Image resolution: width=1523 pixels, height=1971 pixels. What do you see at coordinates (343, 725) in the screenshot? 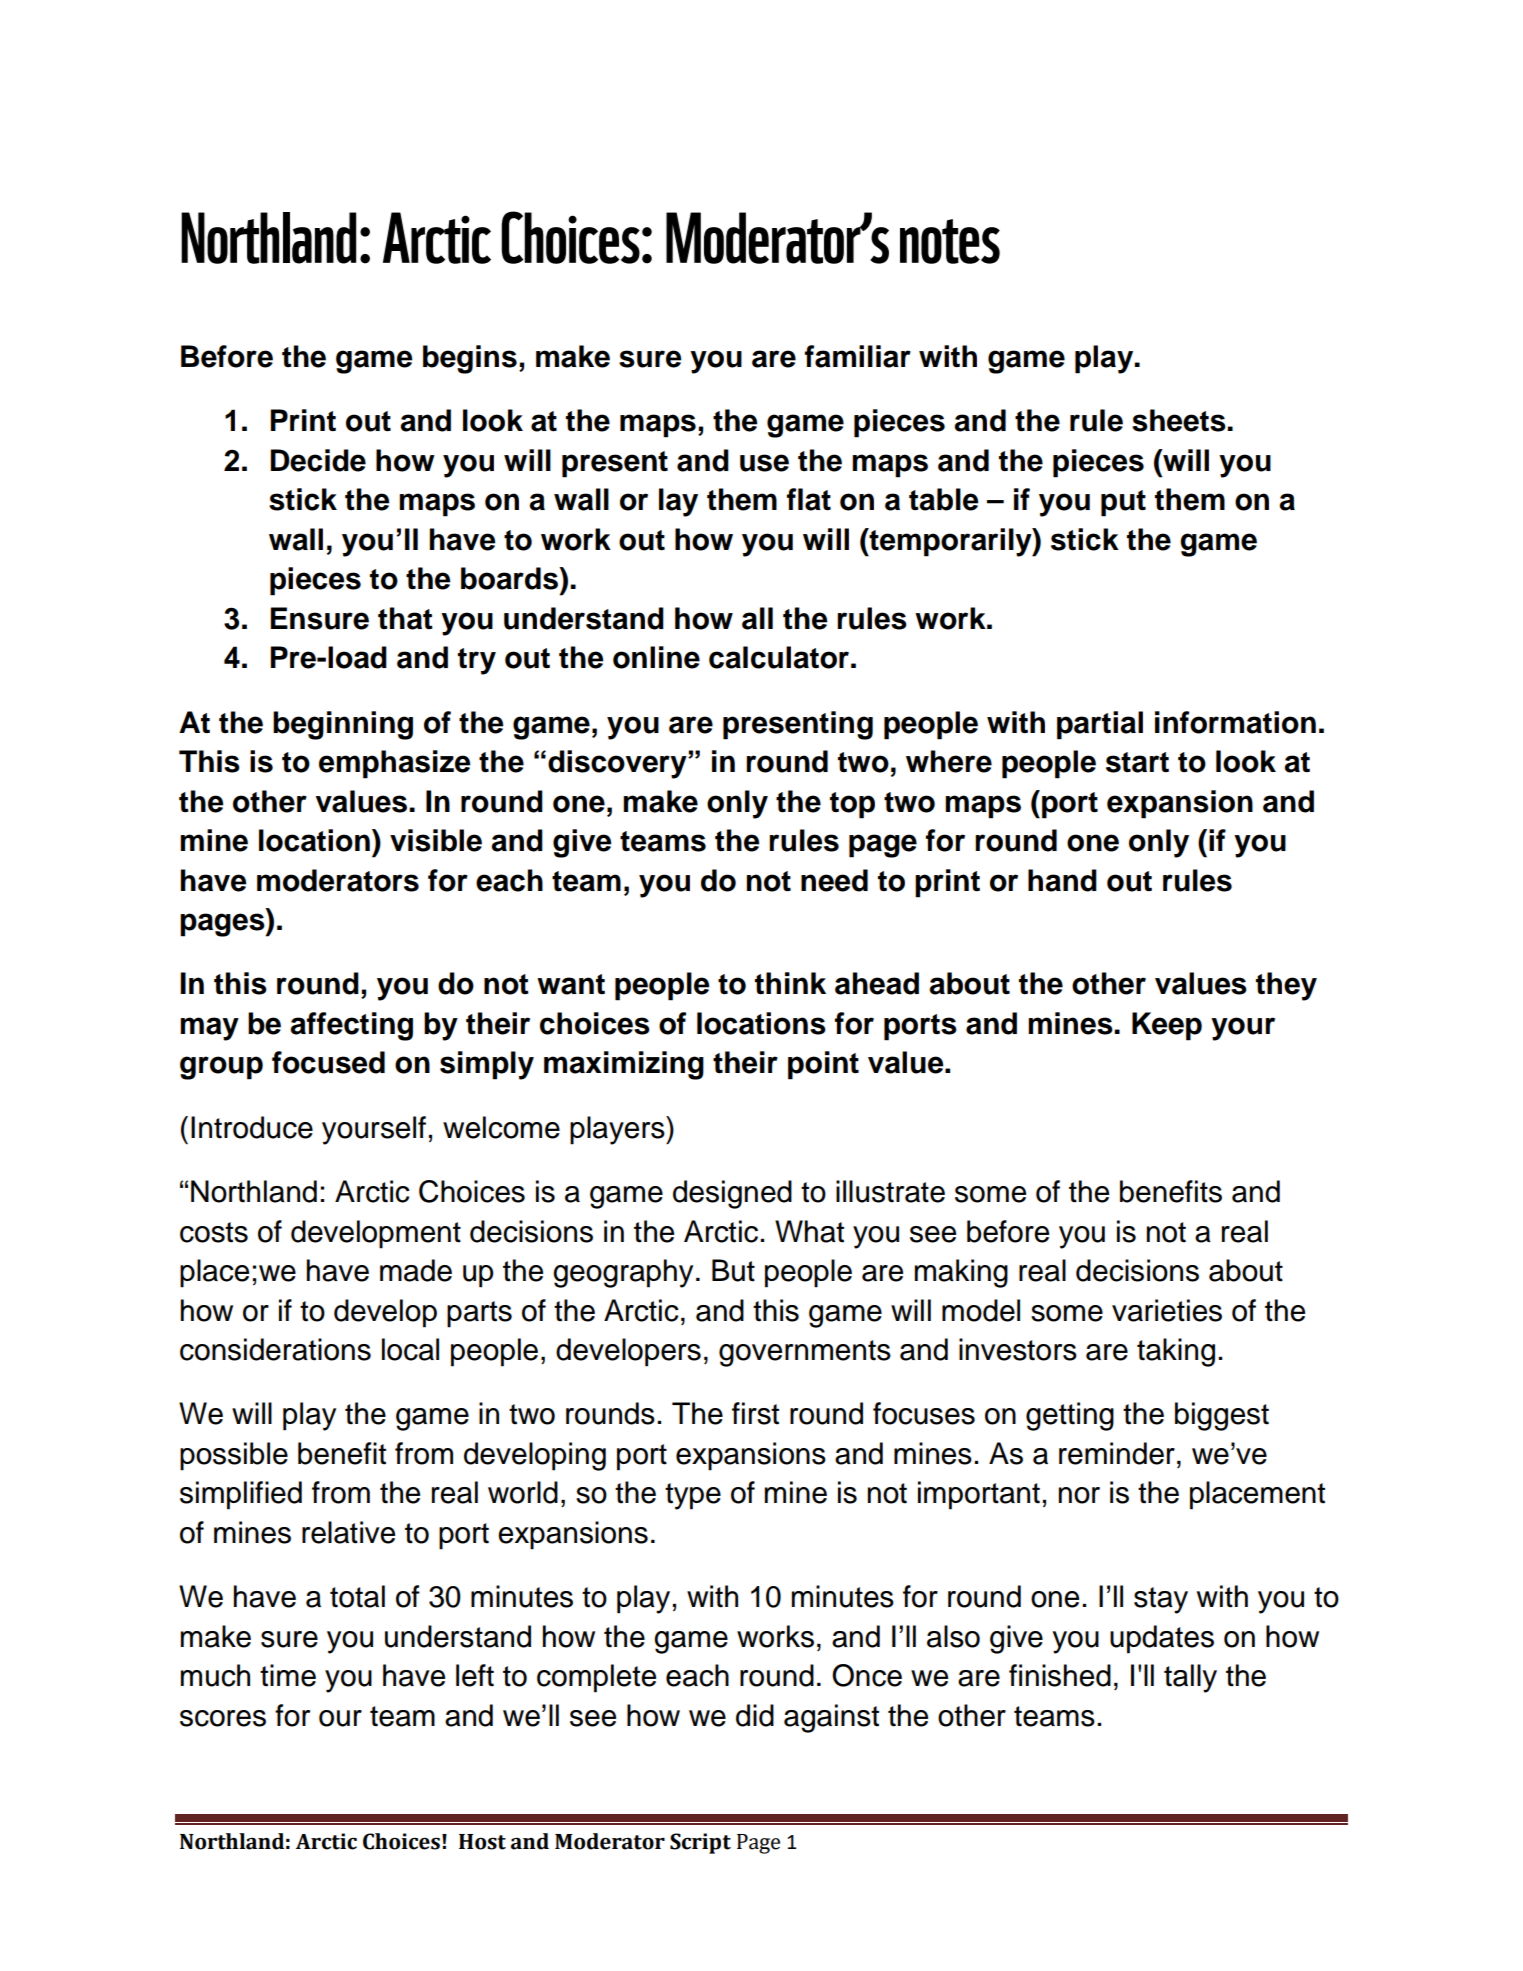
I see `beginning` at bounding box center [343, 725].
